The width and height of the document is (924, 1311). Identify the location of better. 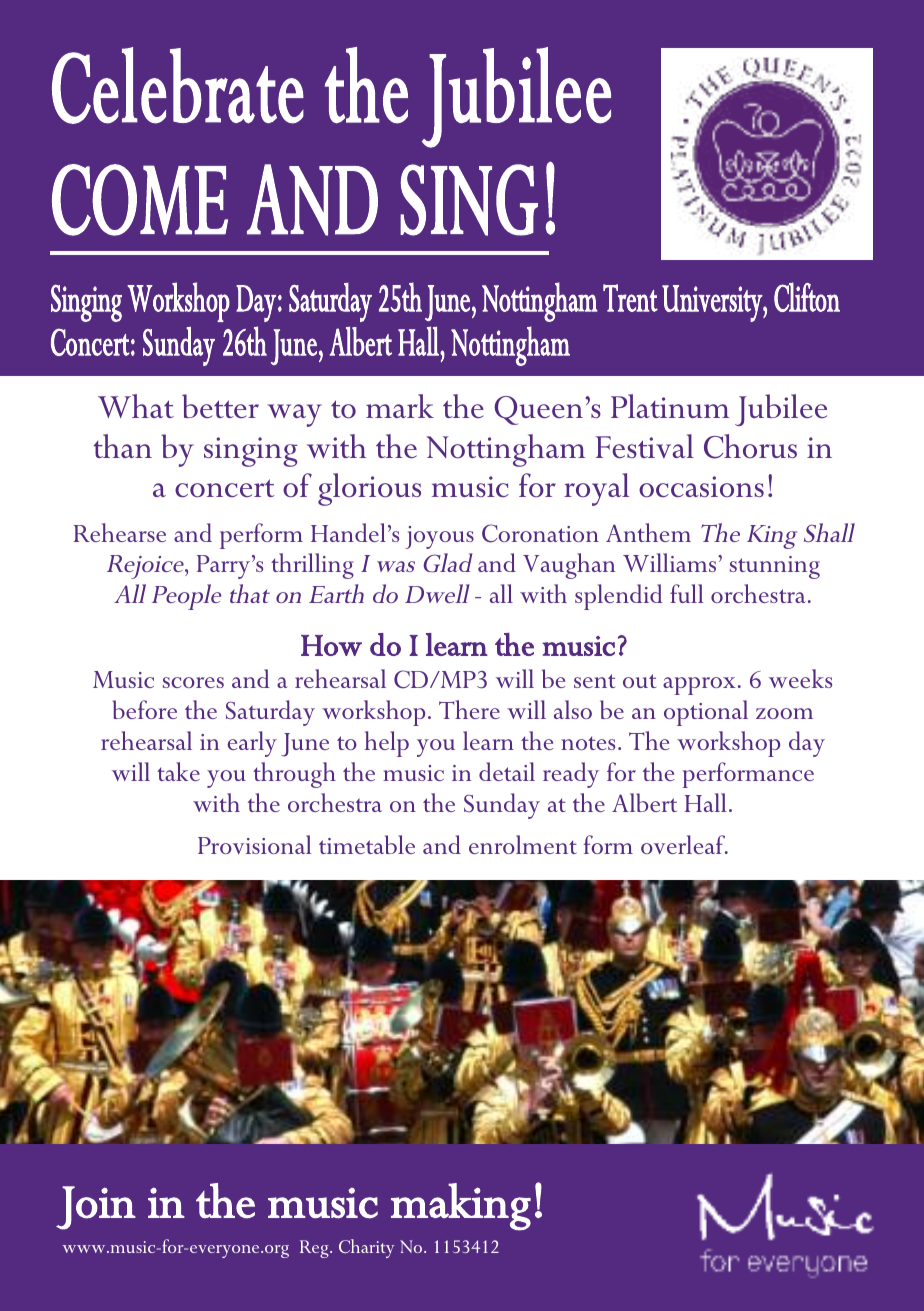
(220, 406).
